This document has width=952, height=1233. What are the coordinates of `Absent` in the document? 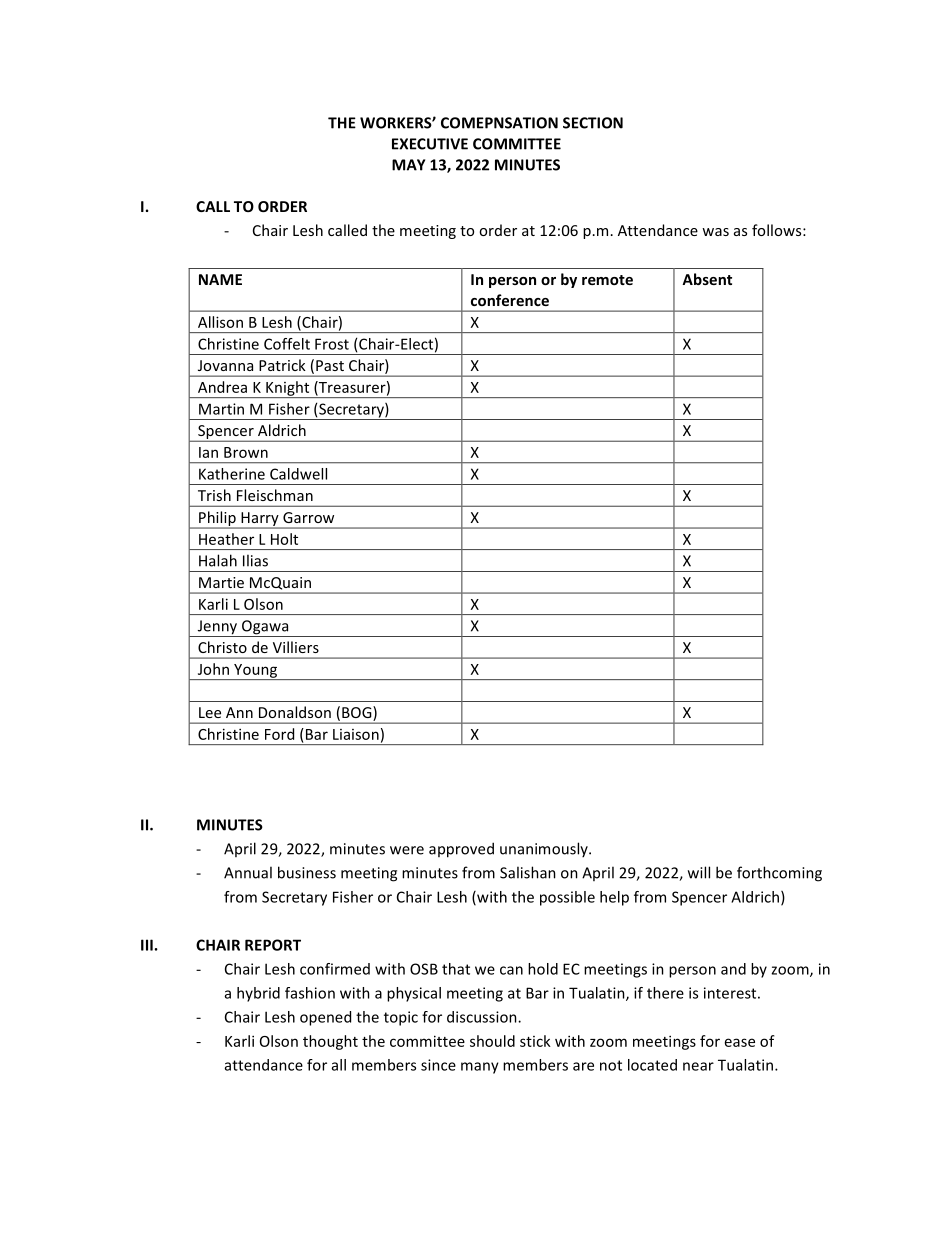 It's located at (707, 279).
